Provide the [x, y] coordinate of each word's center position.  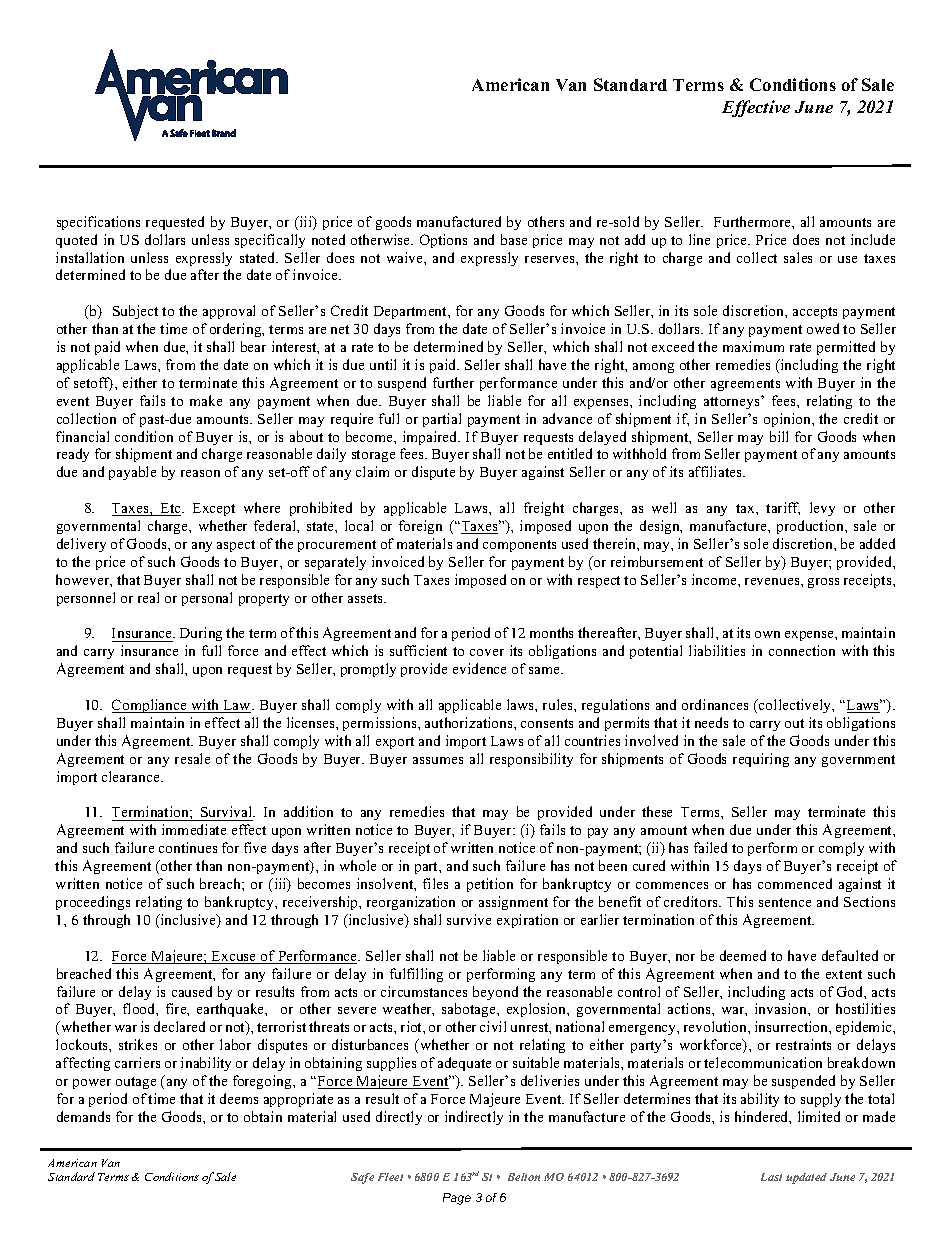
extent [844, 974]
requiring [761, 760]
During [201, 634]
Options [443, 241]
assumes [438, 760]
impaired [431, 438]
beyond [495, 993]
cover [487, 652]
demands [83, 1116]
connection [802, 650]
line [699, 239]
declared [179, 1026]
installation [90, 257]
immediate [194, 829]
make [206, 400]
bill [779, 436]
